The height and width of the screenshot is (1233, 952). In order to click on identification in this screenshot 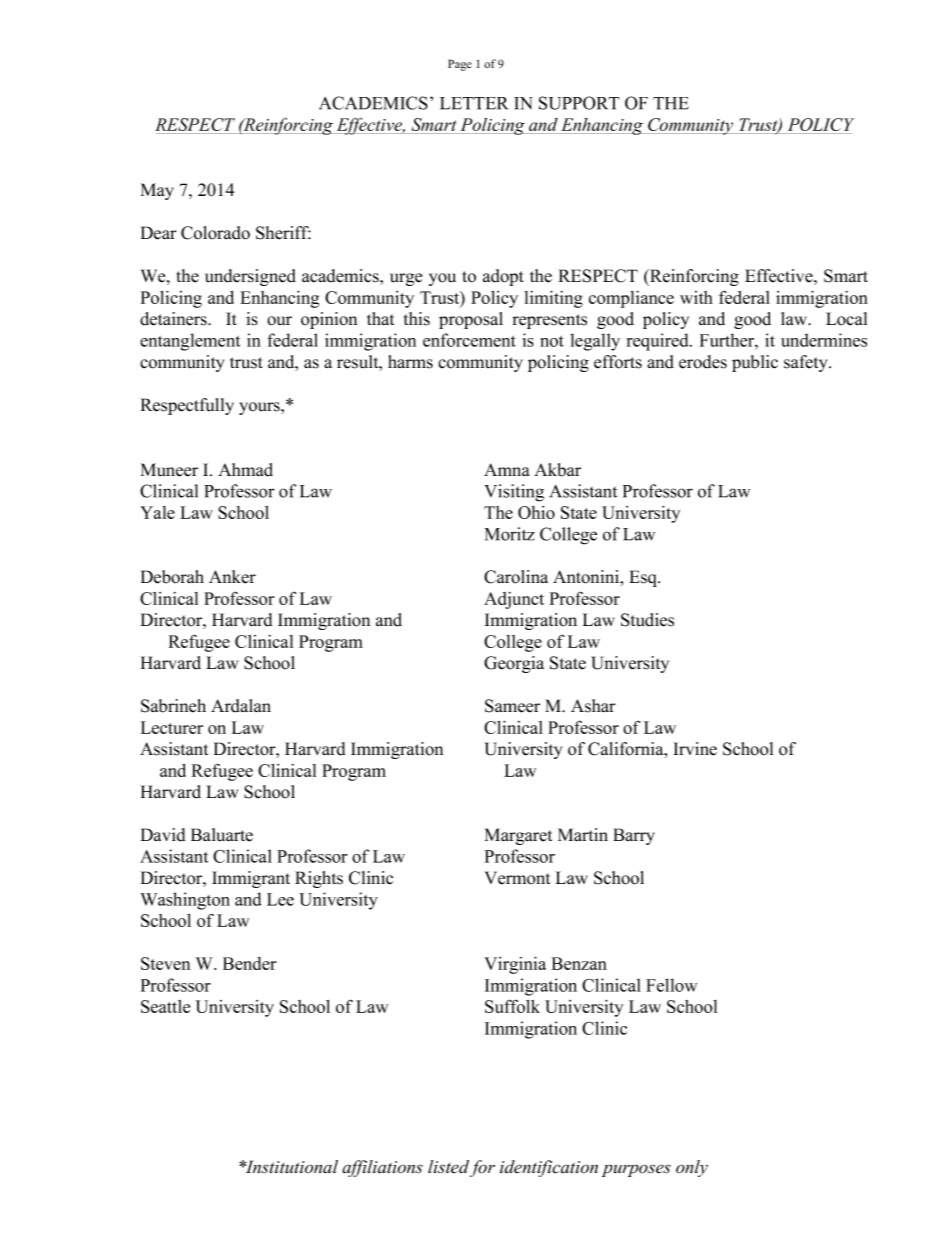, I will do `click(549, 1168)`.
